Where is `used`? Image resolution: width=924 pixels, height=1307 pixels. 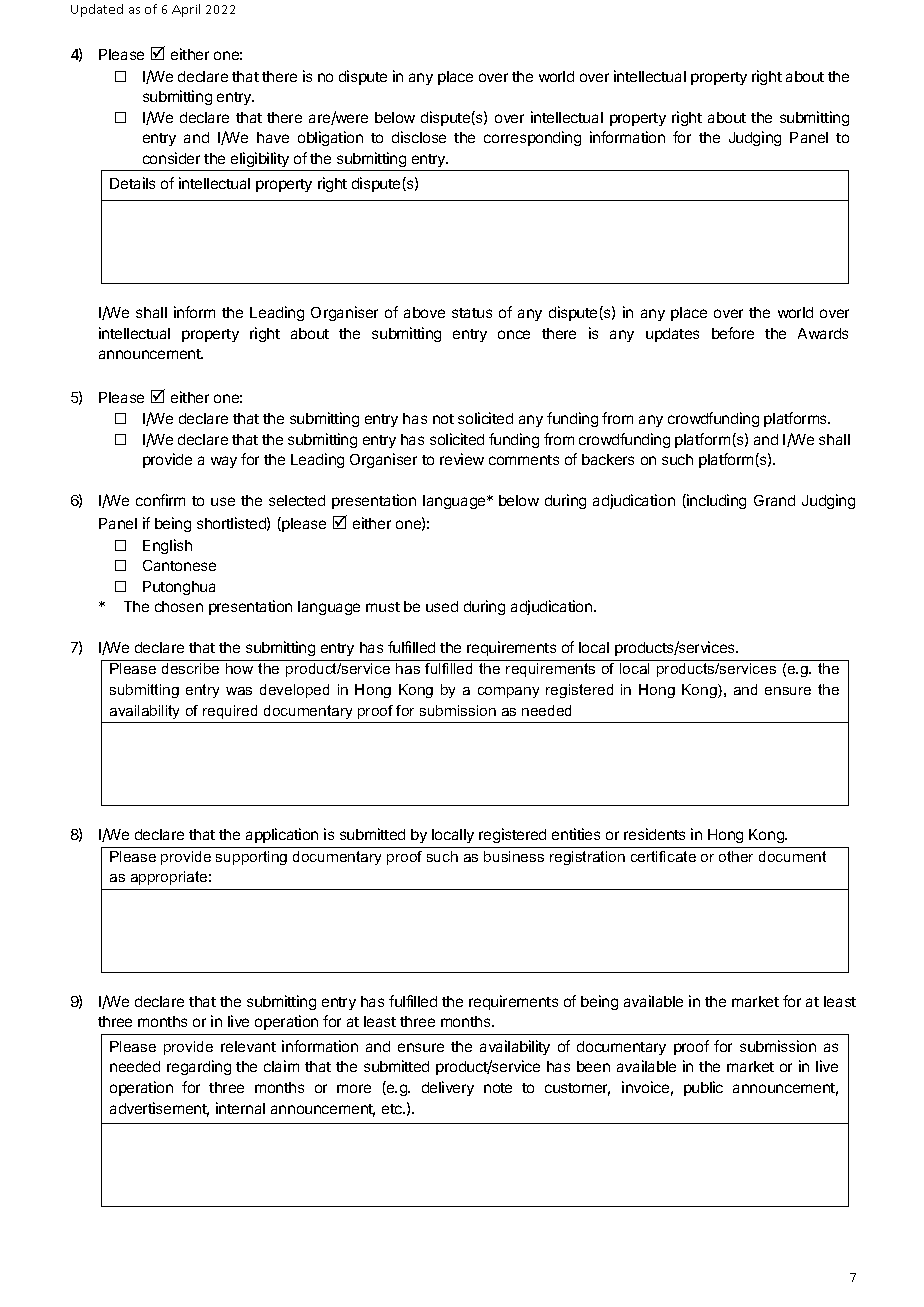 used is located at coordinates (442, 606).
